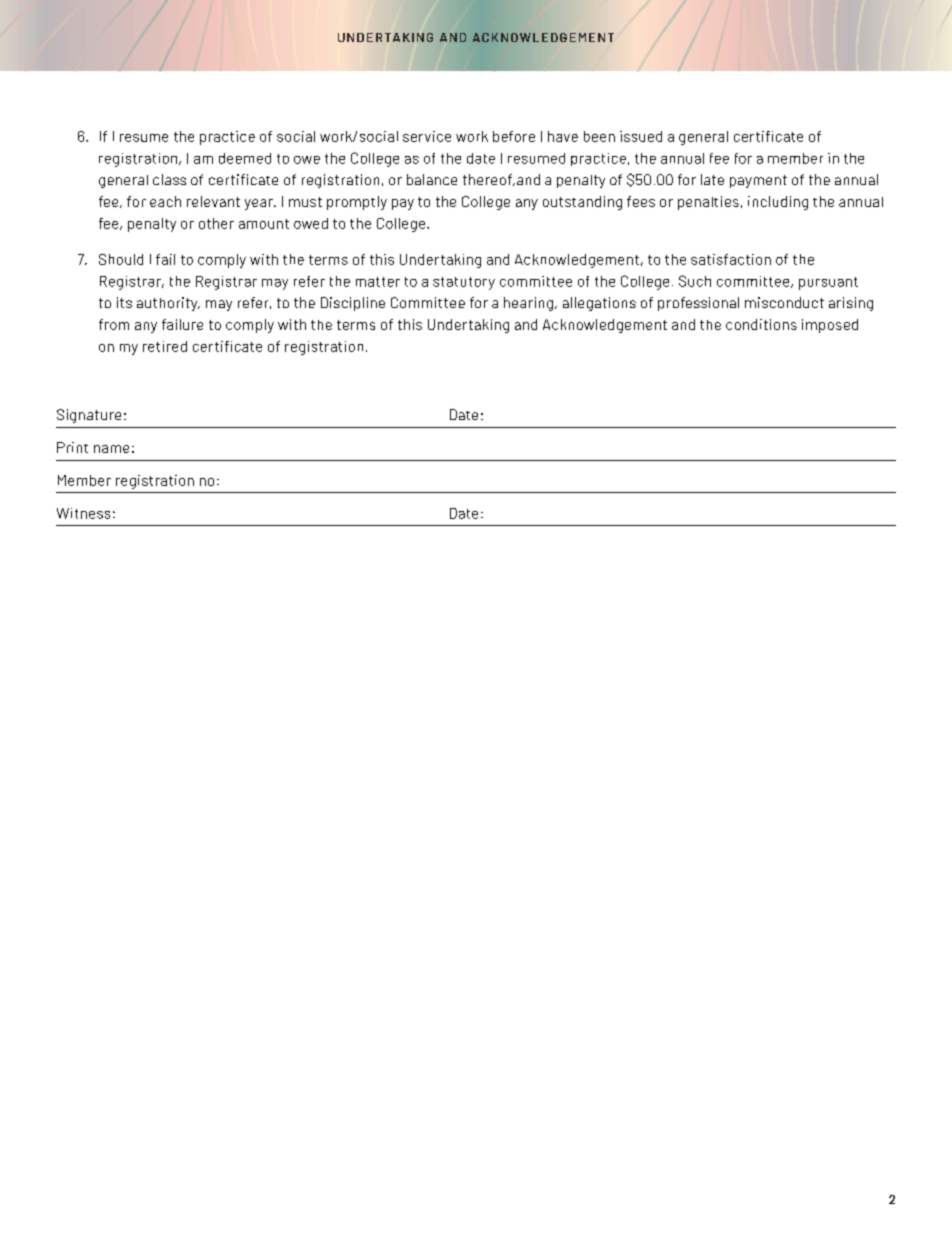  I want to click on satisfaction, so click(731, 259).
